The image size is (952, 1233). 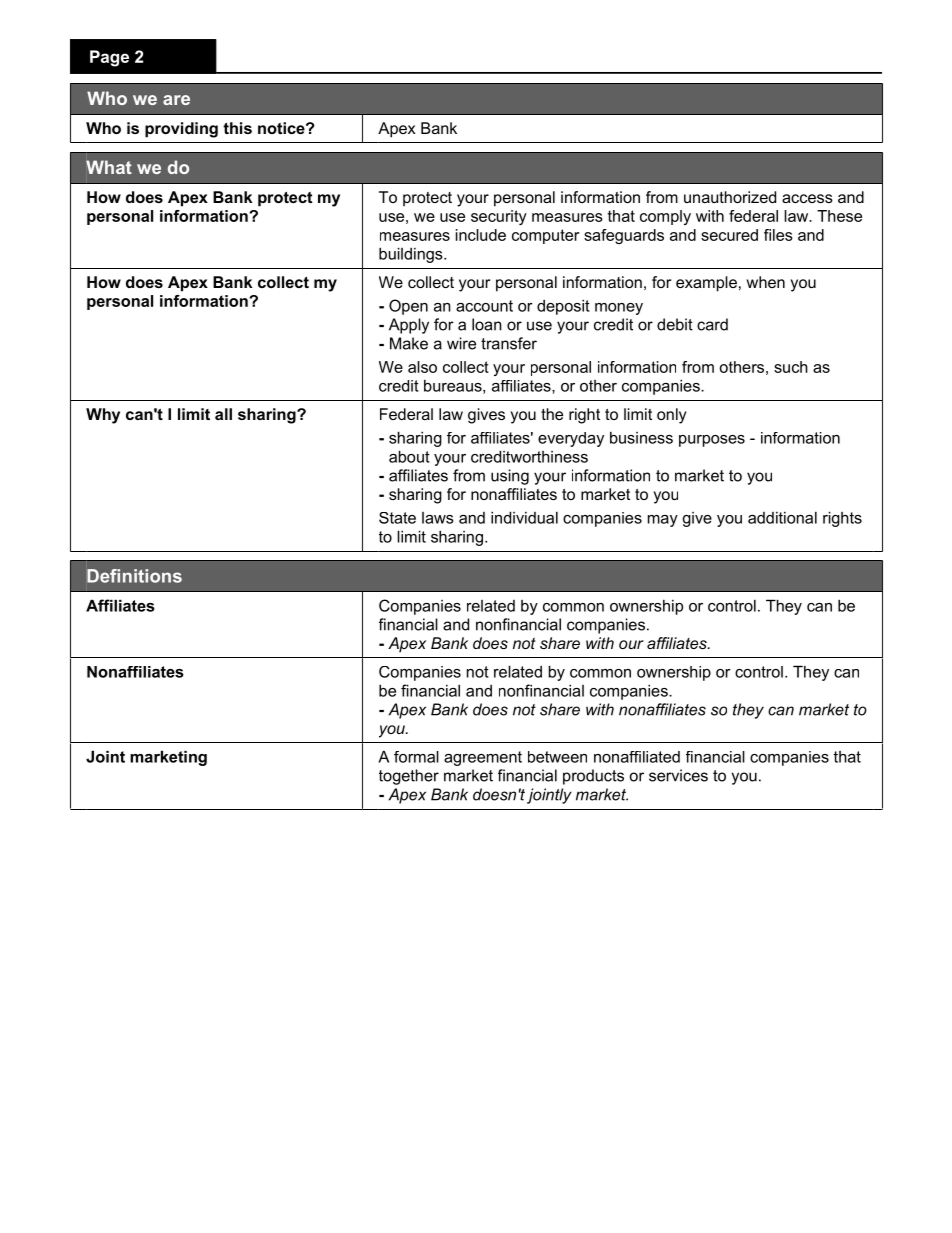 I want to click on unauthorized, so click(x=730, y=197).
